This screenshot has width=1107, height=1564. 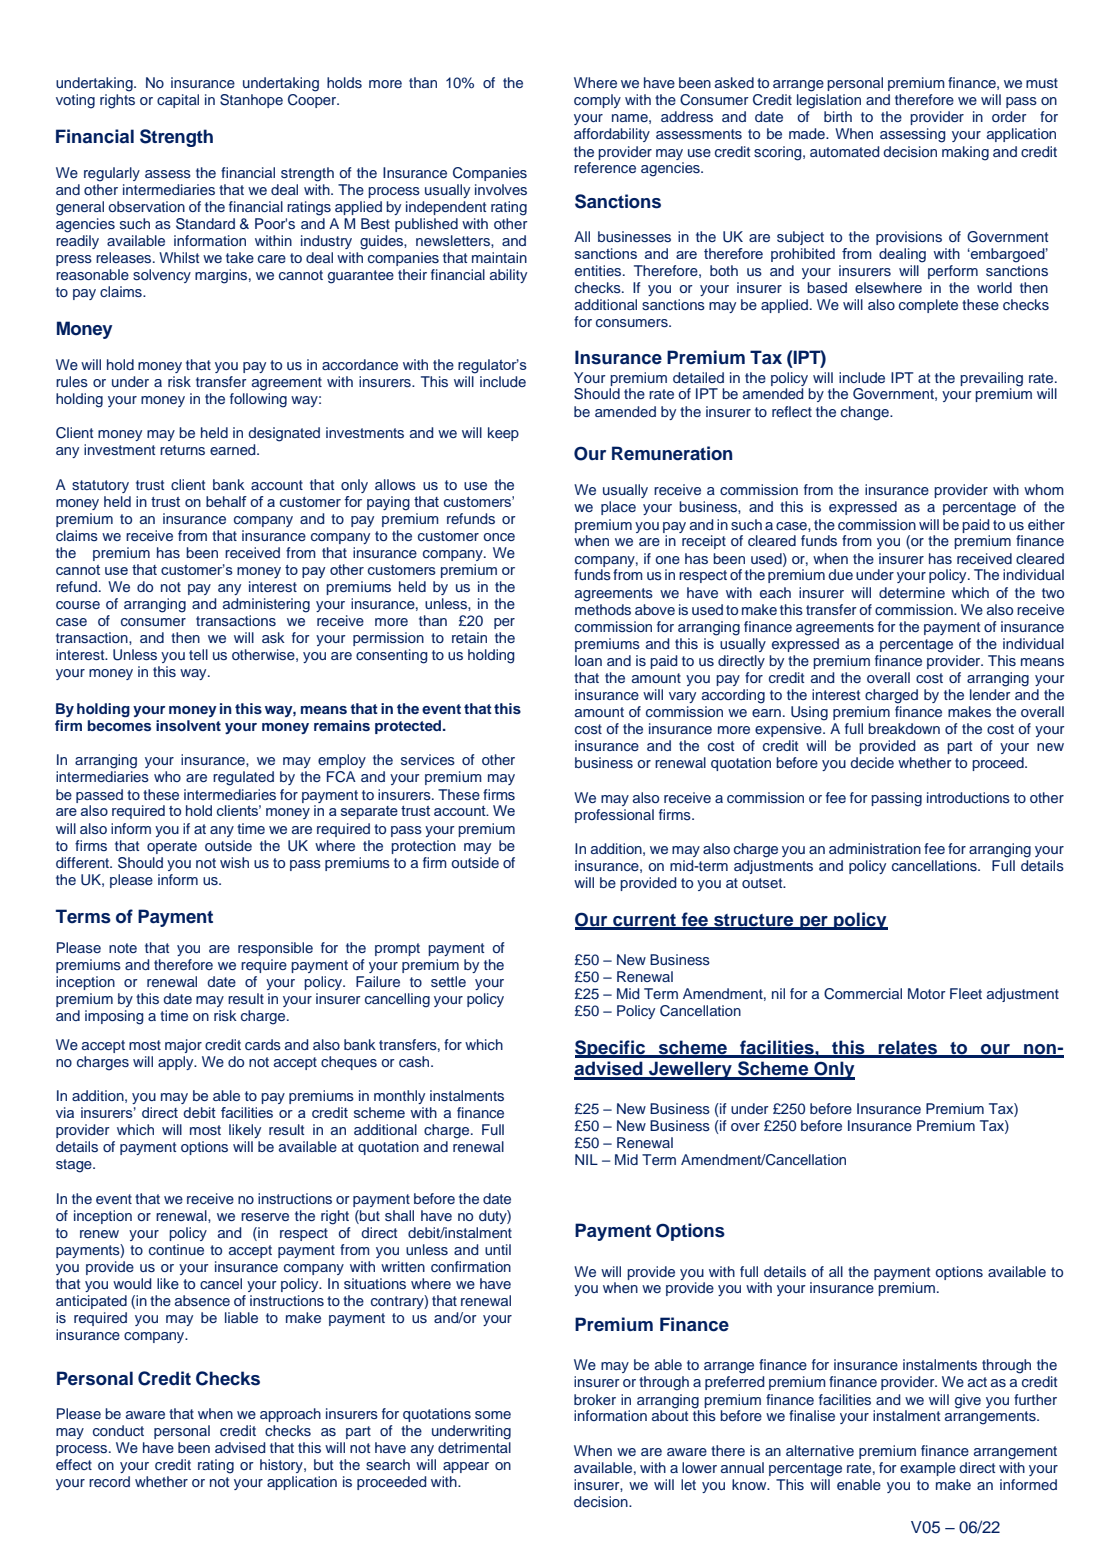 What do you see at coordinates (990, 694) in the screenshot?
I see `lender` at bounding box center [990, 694].
